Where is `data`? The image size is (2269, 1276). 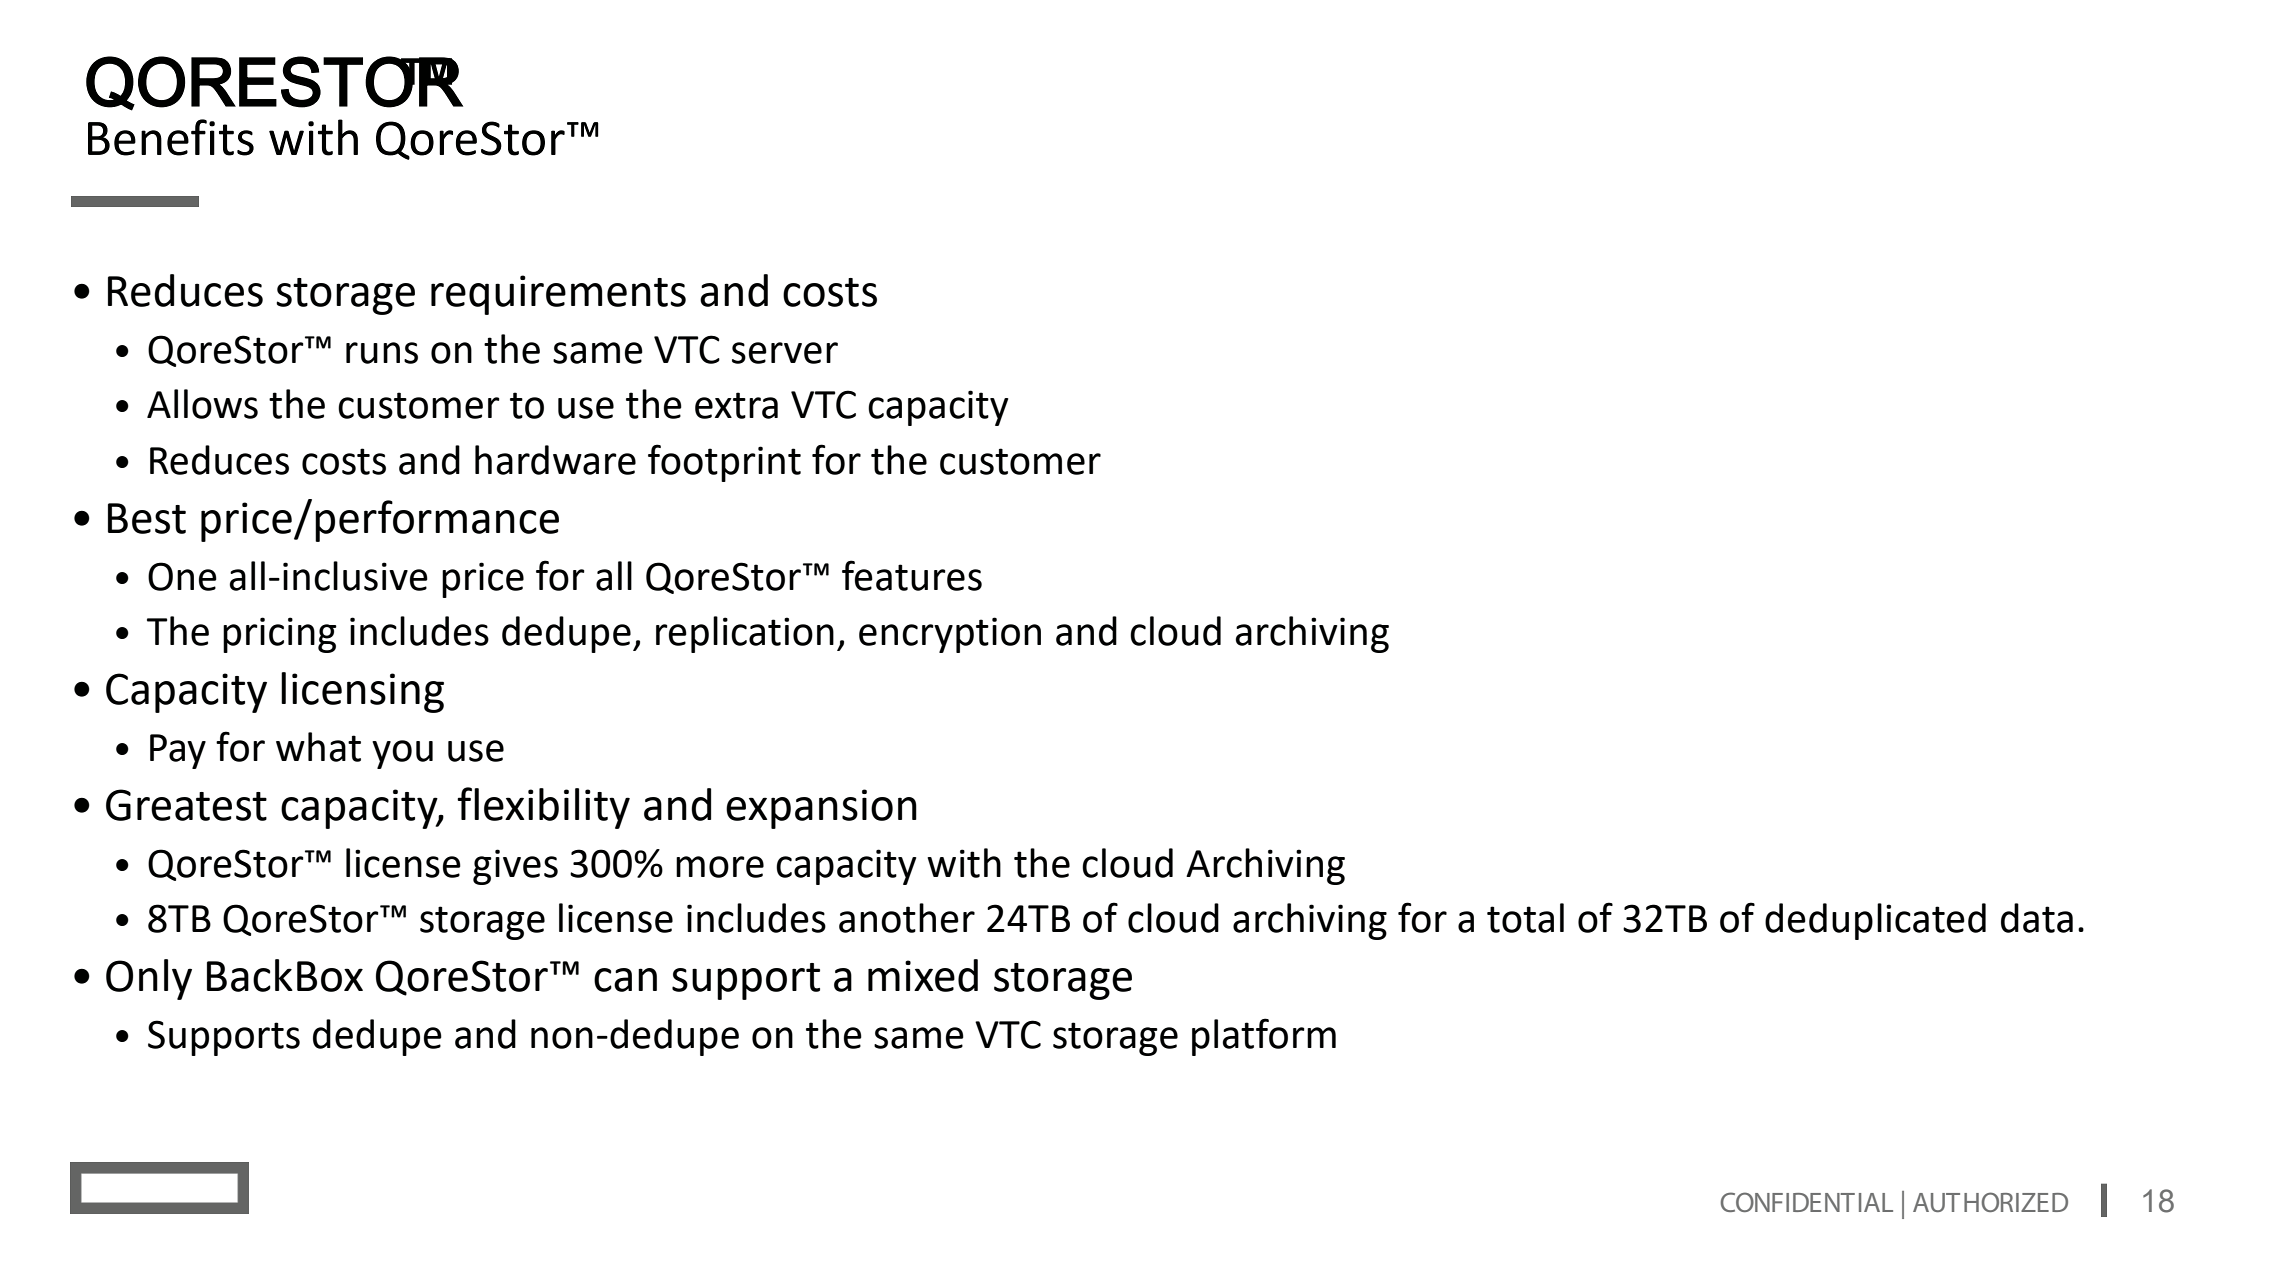 data is located at coordinates (2037, 918).
